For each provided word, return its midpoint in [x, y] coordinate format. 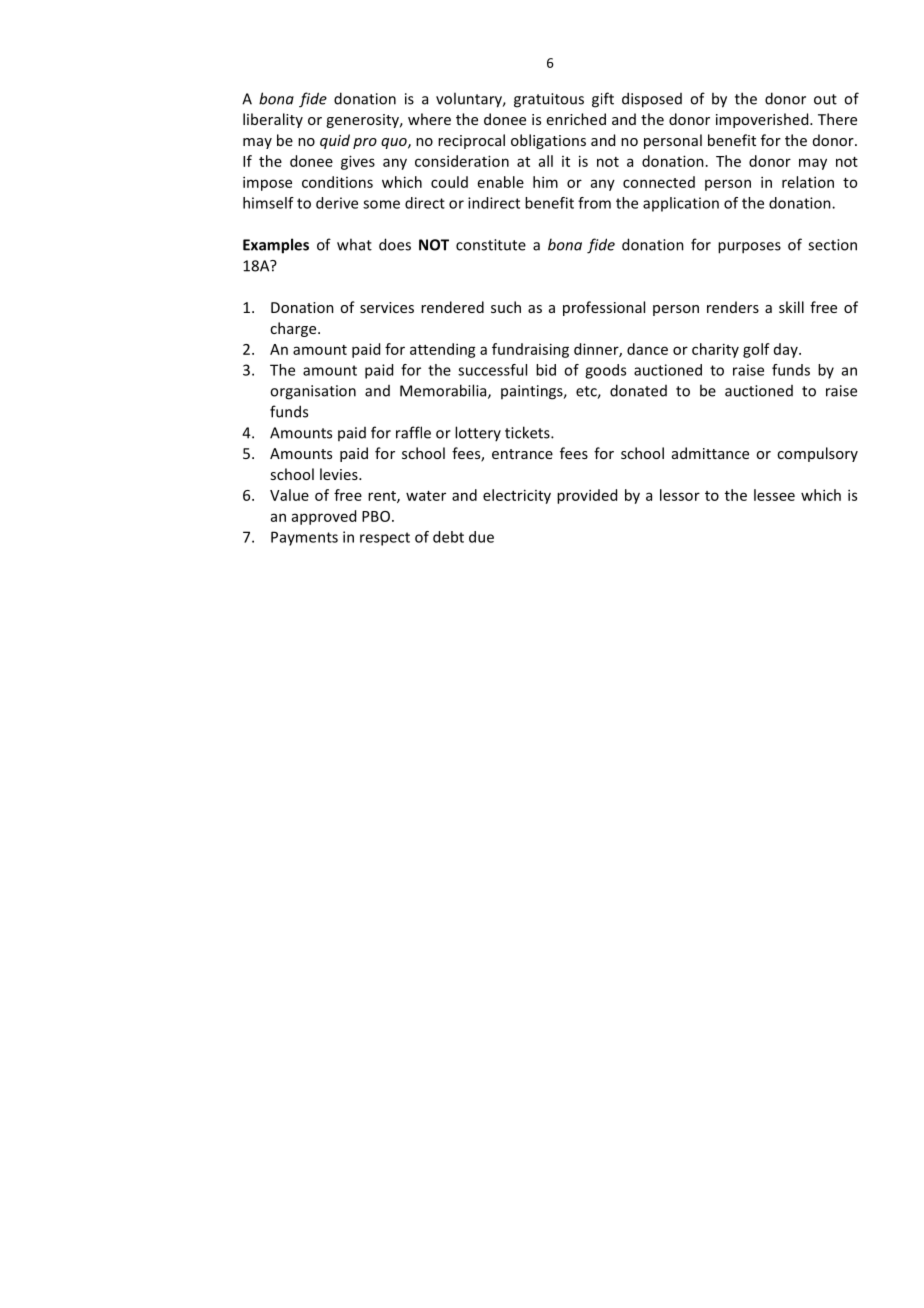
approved [324, 517]
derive [337, 203]
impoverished [763, 120]
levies [340, 474]
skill [791, 307]
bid [546, 370]
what [354, 244]
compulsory [817, 454]
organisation [313, 392]
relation [808, 182]
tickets [528, 432]
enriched [576, 119]
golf [756, 350]
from [594, 203]
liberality [273, 120]
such [506, 307]
